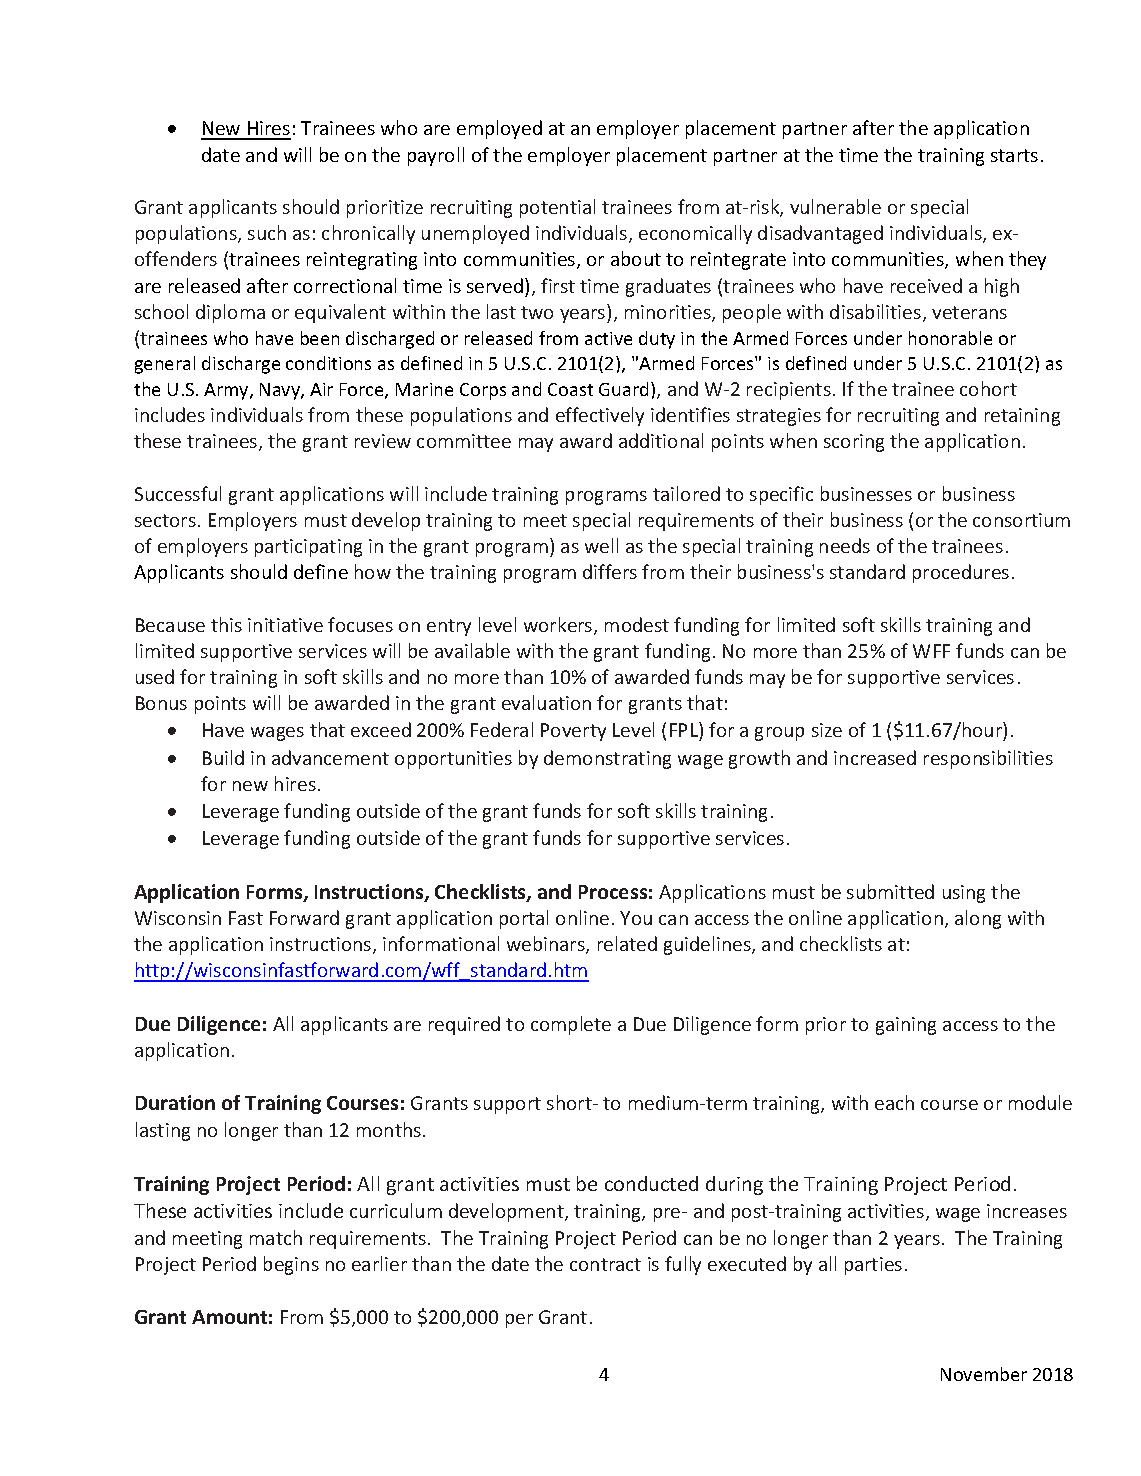  Describe the element at coordinates (291, 1265) in the screenshot. I see `begins` at that location.
